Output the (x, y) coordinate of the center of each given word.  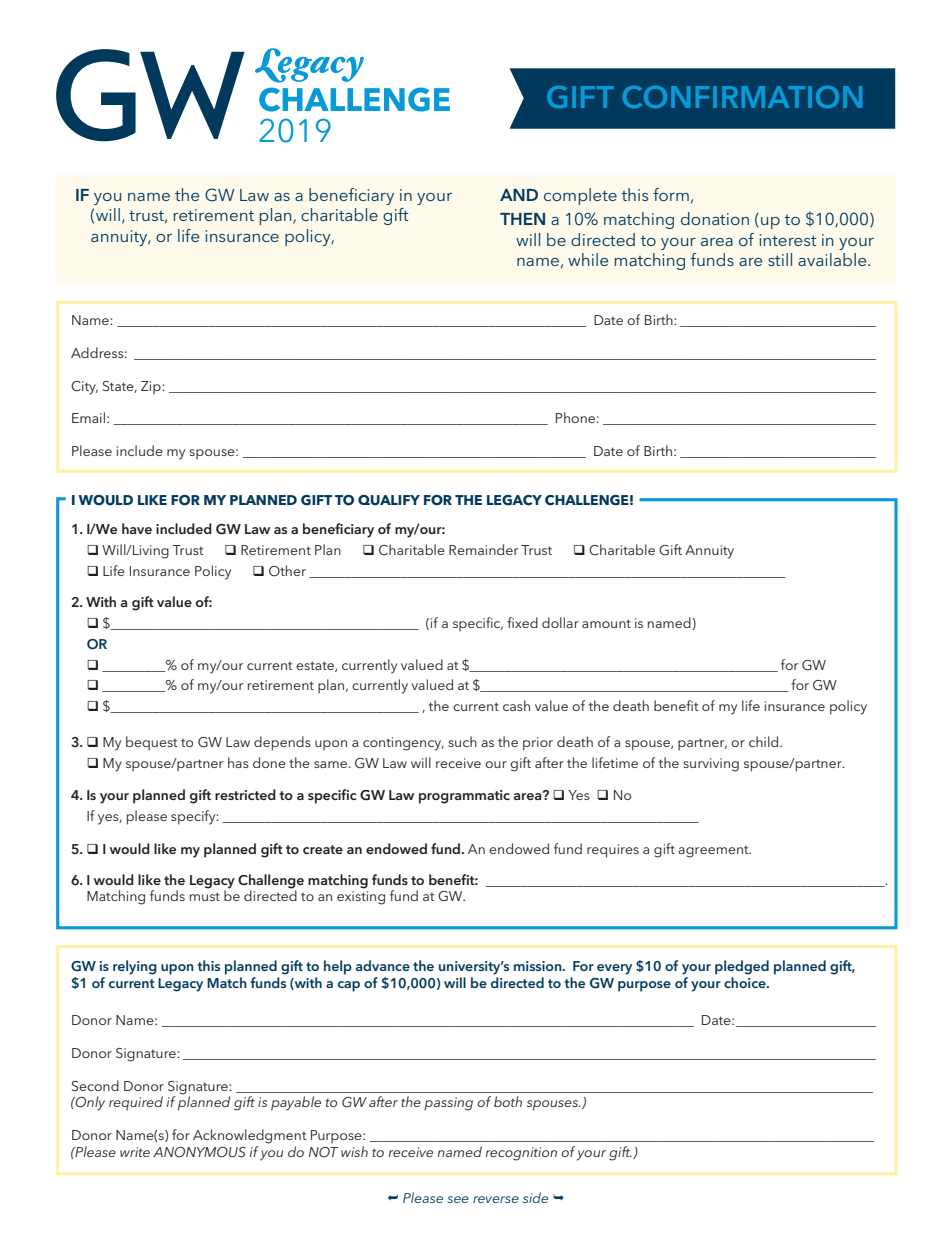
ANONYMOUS (199, 1152)
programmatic (464, 797)
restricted (245, 794)
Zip (152, 388)
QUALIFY (389, 500)
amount (606, 623)
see (458, 1199)
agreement (714, 851)
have (137, 528)
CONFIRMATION (742, 97)
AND (519, 195)
